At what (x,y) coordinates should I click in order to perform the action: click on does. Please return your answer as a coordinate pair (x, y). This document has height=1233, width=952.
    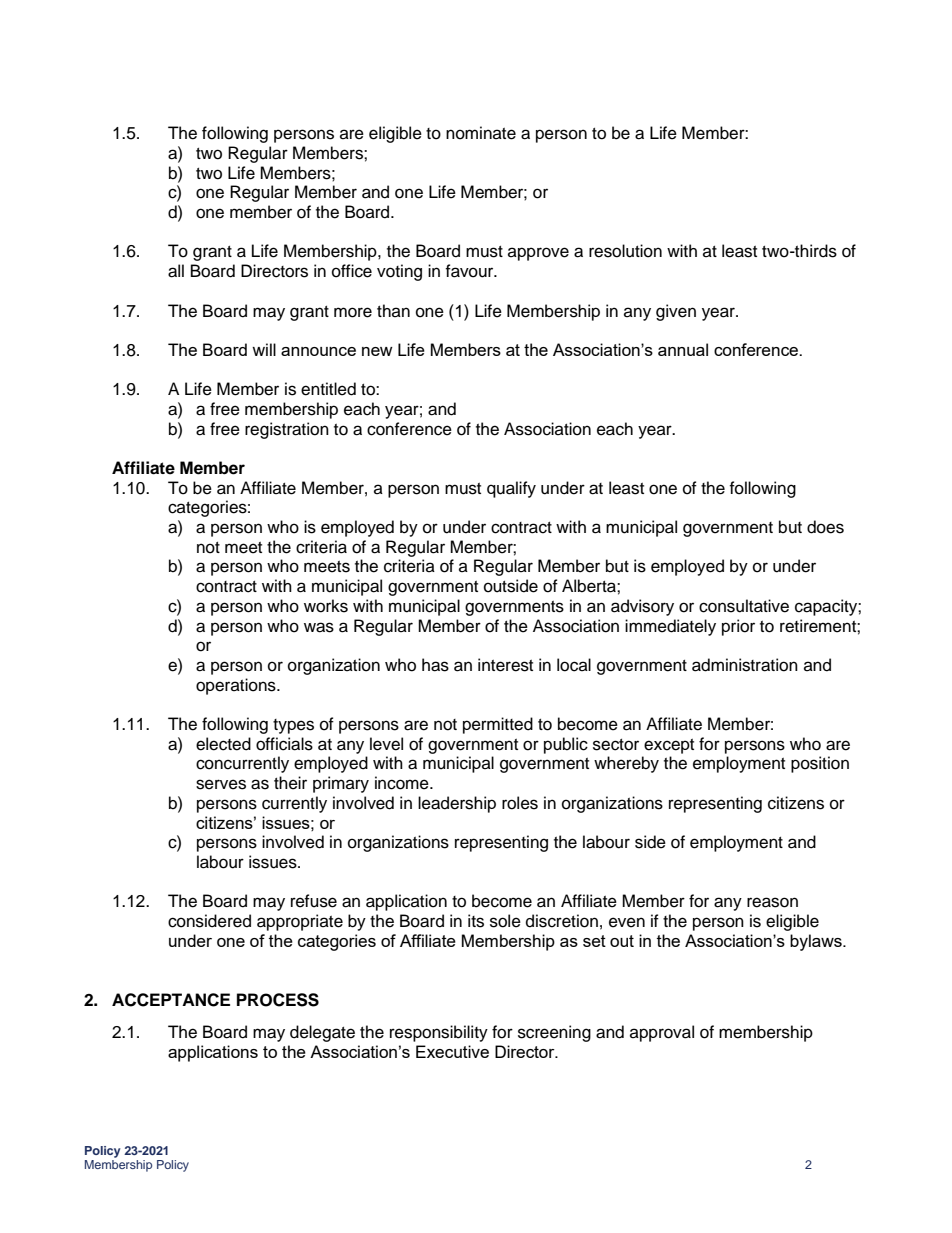
    Looking at the image, I should click on (825, 527).
